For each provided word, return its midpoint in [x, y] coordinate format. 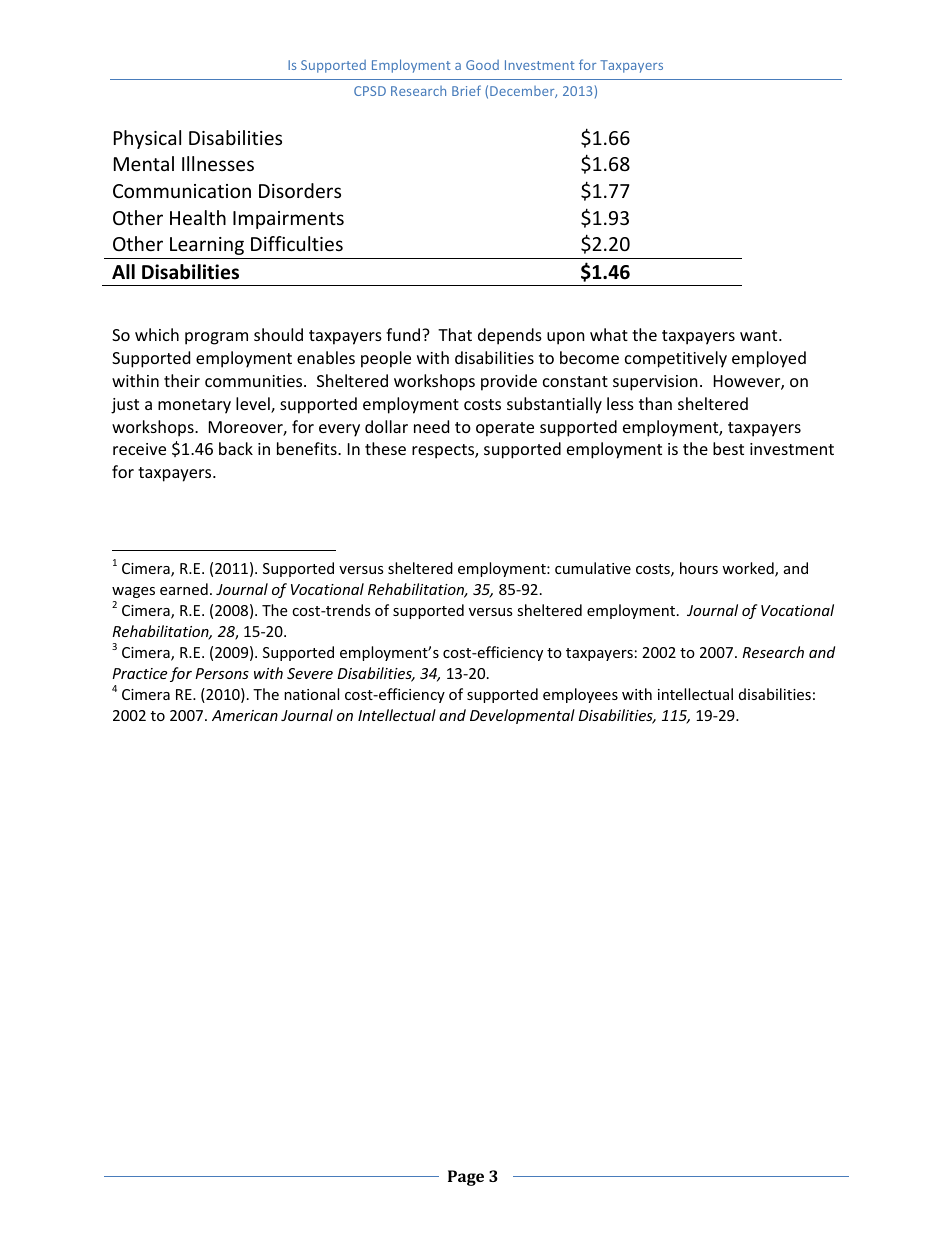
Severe [310, 673]
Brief [466, 90]
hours [699, 568]
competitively [676, 359]
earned [184, 589]
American [245, 715]
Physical [147, 139]
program [216, 338]
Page [466, 1178]
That [455, 334]
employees [580, 695]
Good [482, 65]
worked [749, 569]
